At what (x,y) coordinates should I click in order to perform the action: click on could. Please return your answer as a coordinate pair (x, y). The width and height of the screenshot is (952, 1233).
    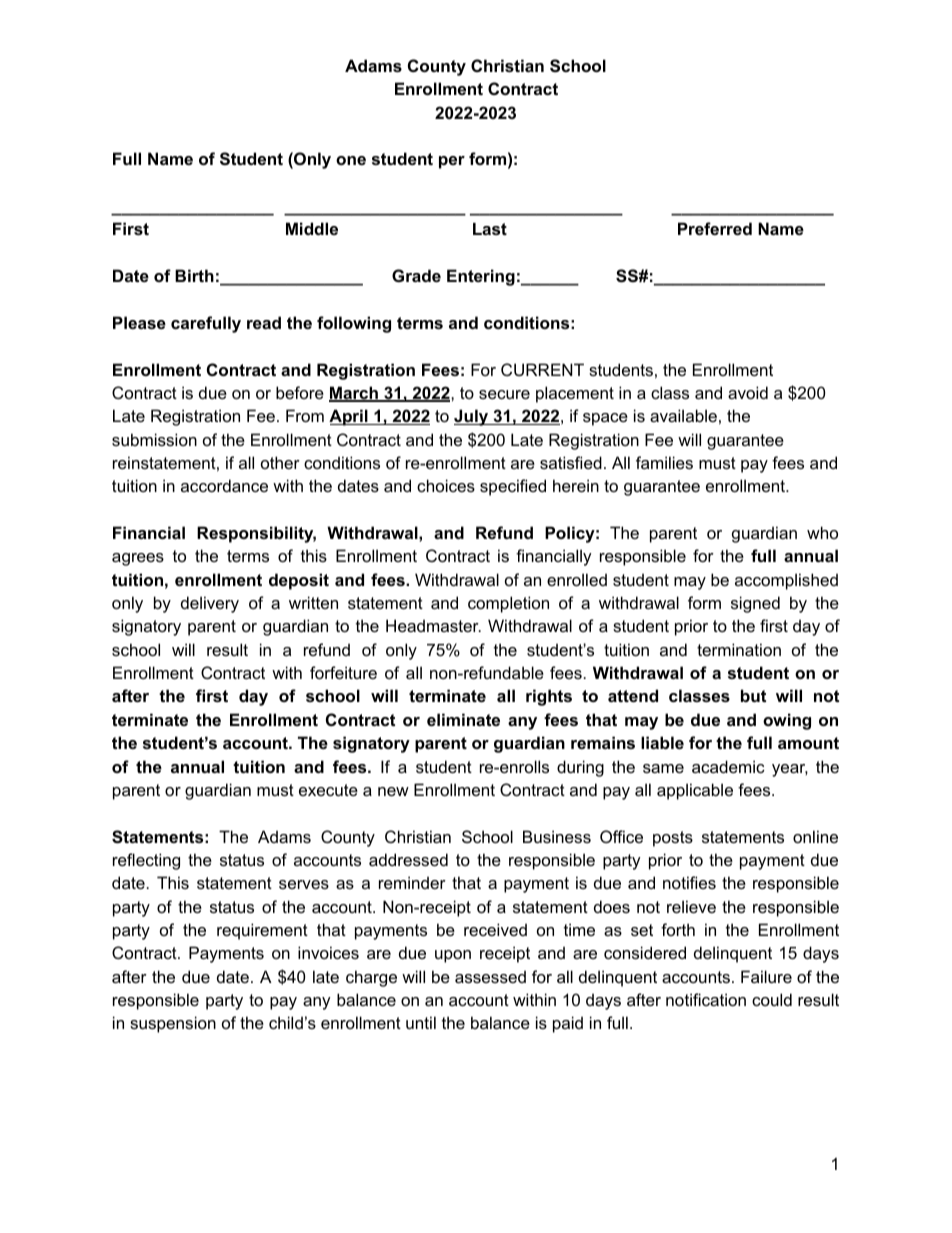
    Looking at the image, I should click on (772, 999).
